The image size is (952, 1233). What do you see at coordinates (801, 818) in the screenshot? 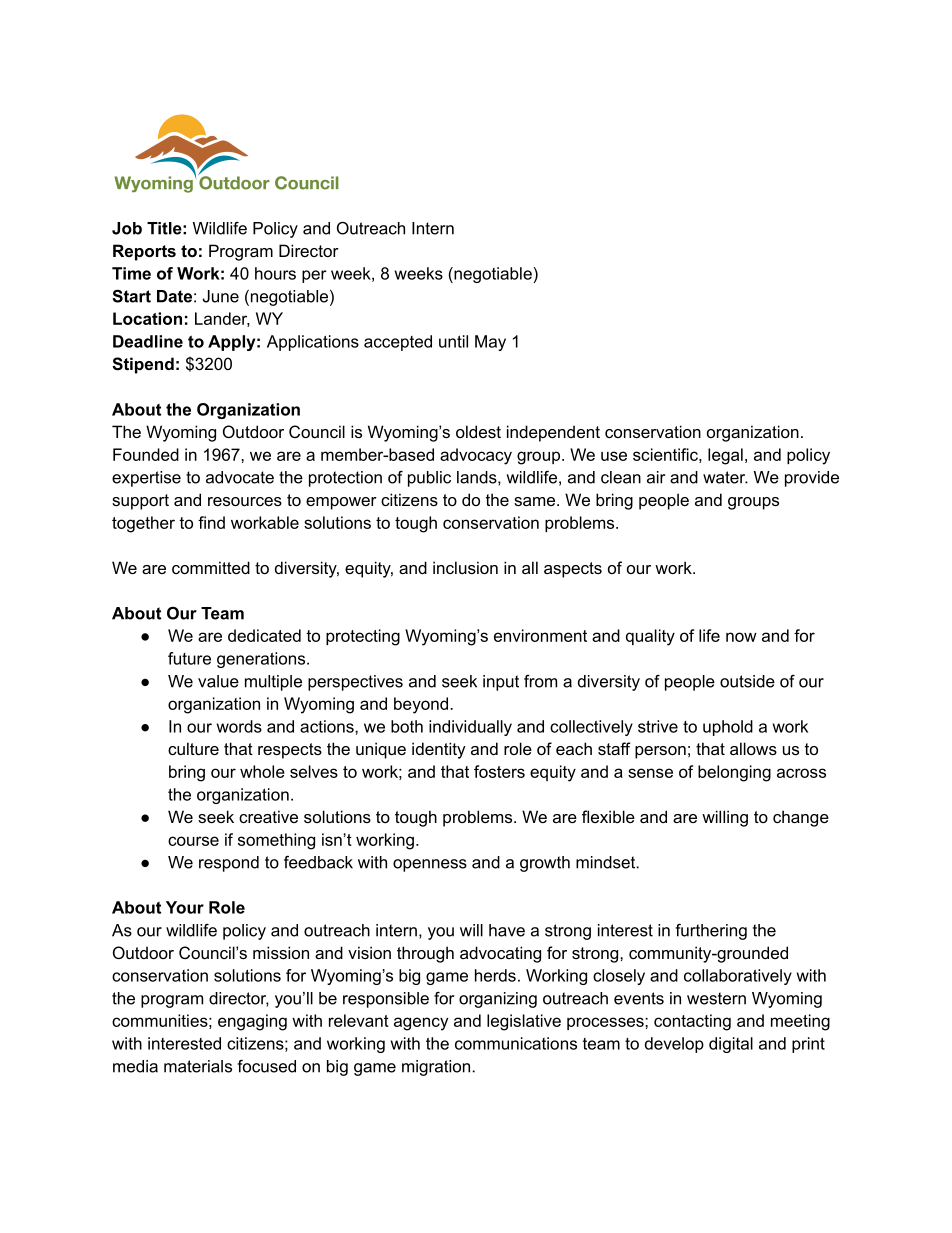
I see `change` at bounding box center [801, 818].
